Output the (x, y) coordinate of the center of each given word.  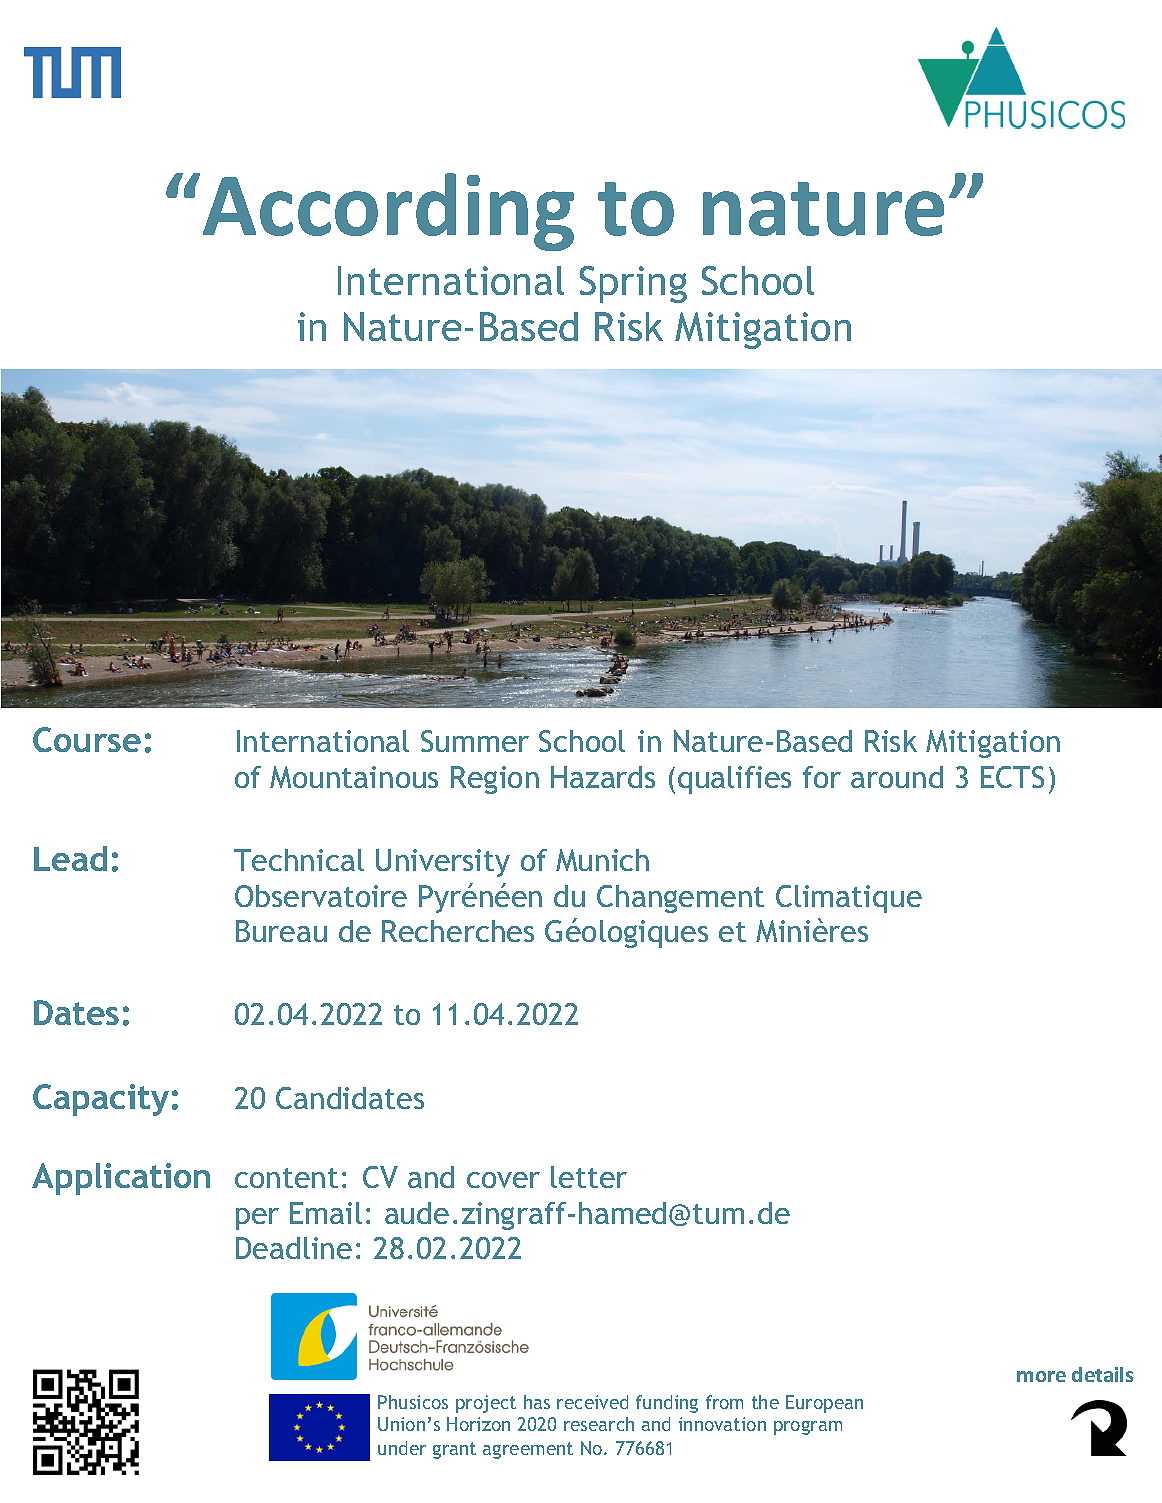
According (388, 212)
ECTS (1012, 777)
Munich (602, 860)
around (897, 777)
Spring (633, 284)
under (402, 1448)
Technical (299, 860)
